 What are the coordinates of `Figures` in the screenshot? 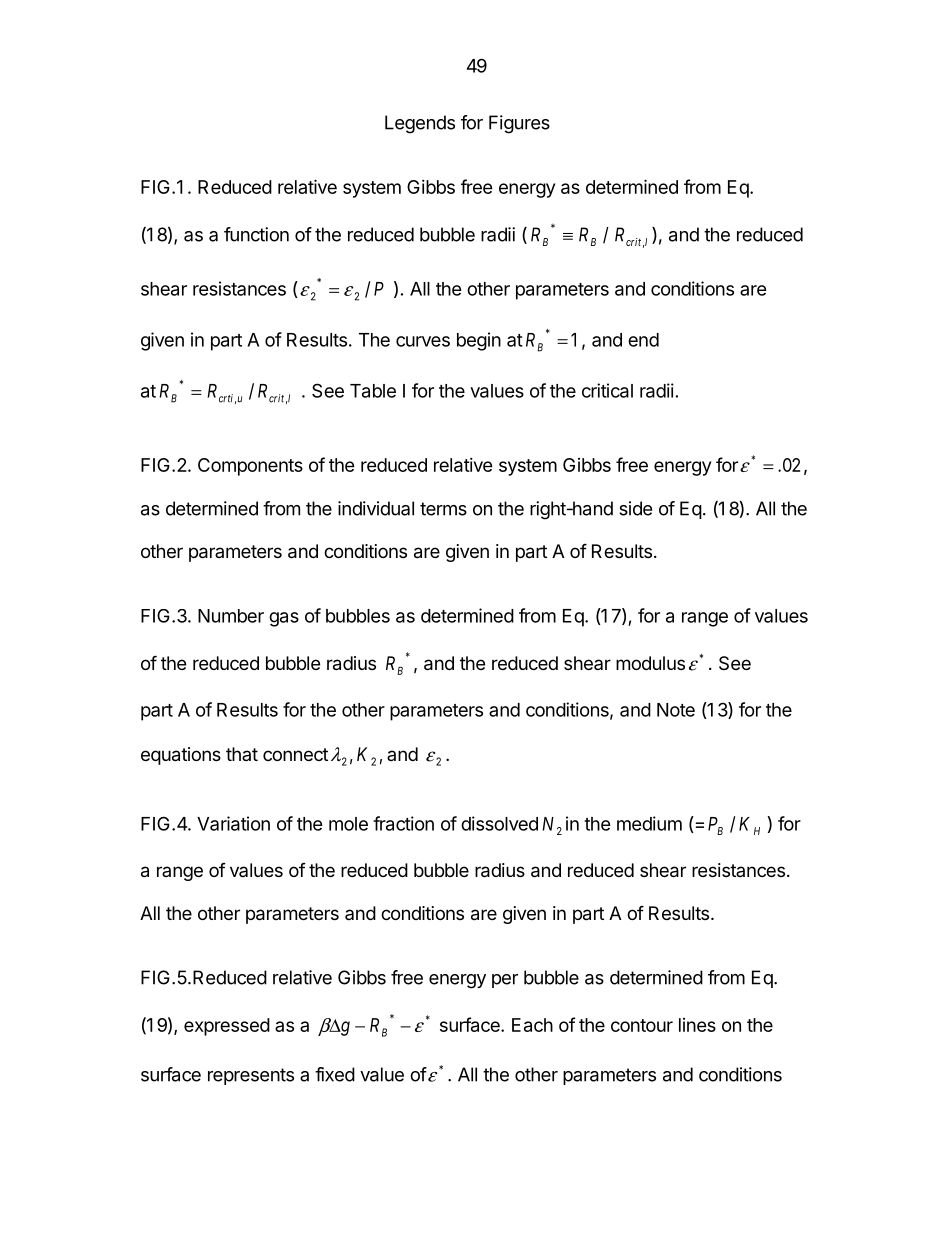 It's located at (519, 124).
